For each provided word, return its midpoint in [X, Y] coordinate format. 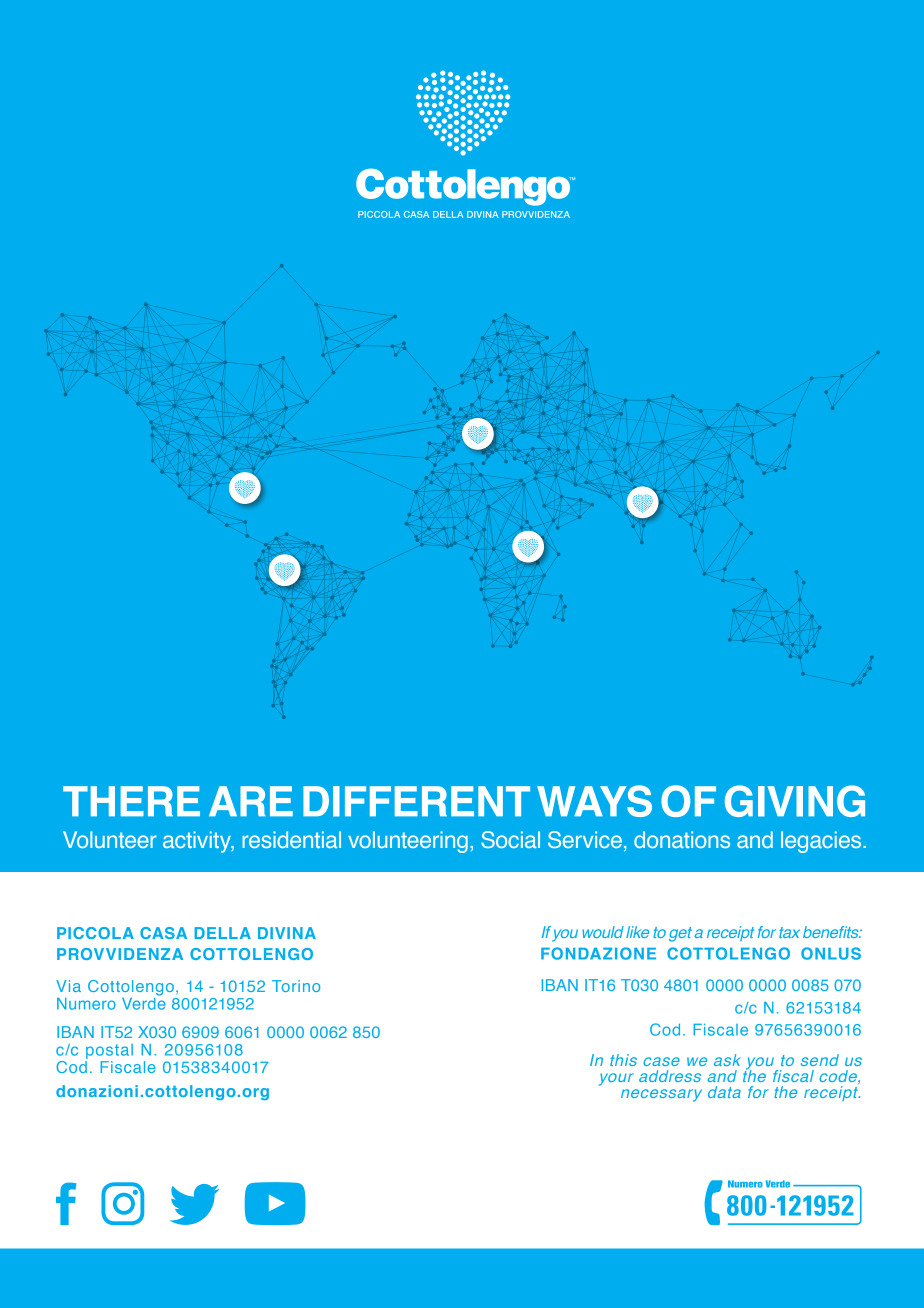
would [603, 932]
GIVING [795, 801]
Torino [296, 986]
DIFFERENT [416, 801]
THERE [131, 801]
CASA [163, 933]
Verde [144, 1002]
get [680, 934]
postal [109, 1051]
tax [789, 932]
